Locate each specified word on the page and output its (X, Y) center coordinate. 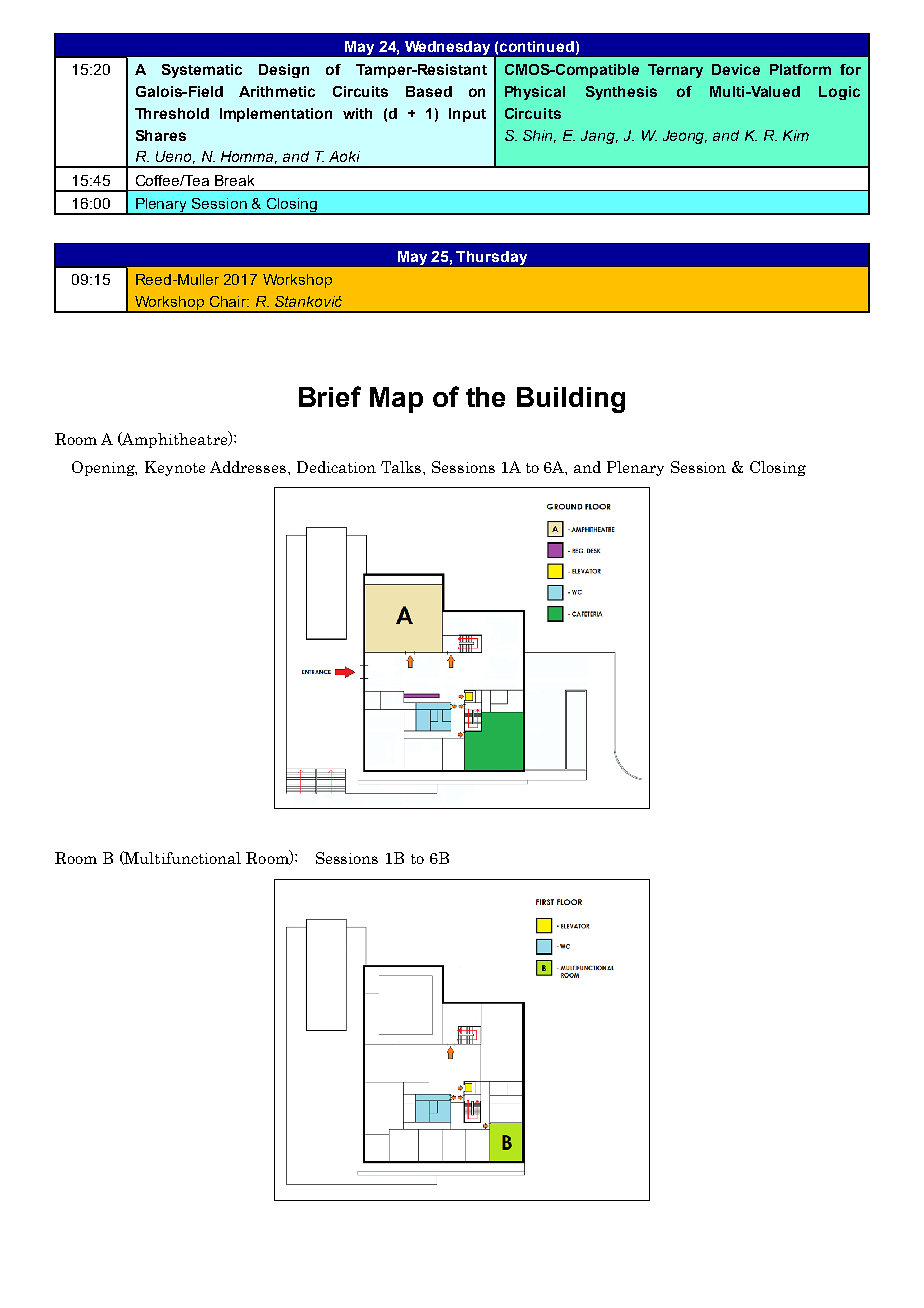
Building (571, 400)
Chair (229, 301)
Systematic (202, 71)
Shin (539, 136)
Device (736, 69)
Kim (796, 135)
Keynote (175, 468)
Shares (161, 135)
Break (234, 180)
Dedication (336, 467)
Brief (330, 396)
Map (396, 400)
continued (537, 46)
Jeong (685, 137)
